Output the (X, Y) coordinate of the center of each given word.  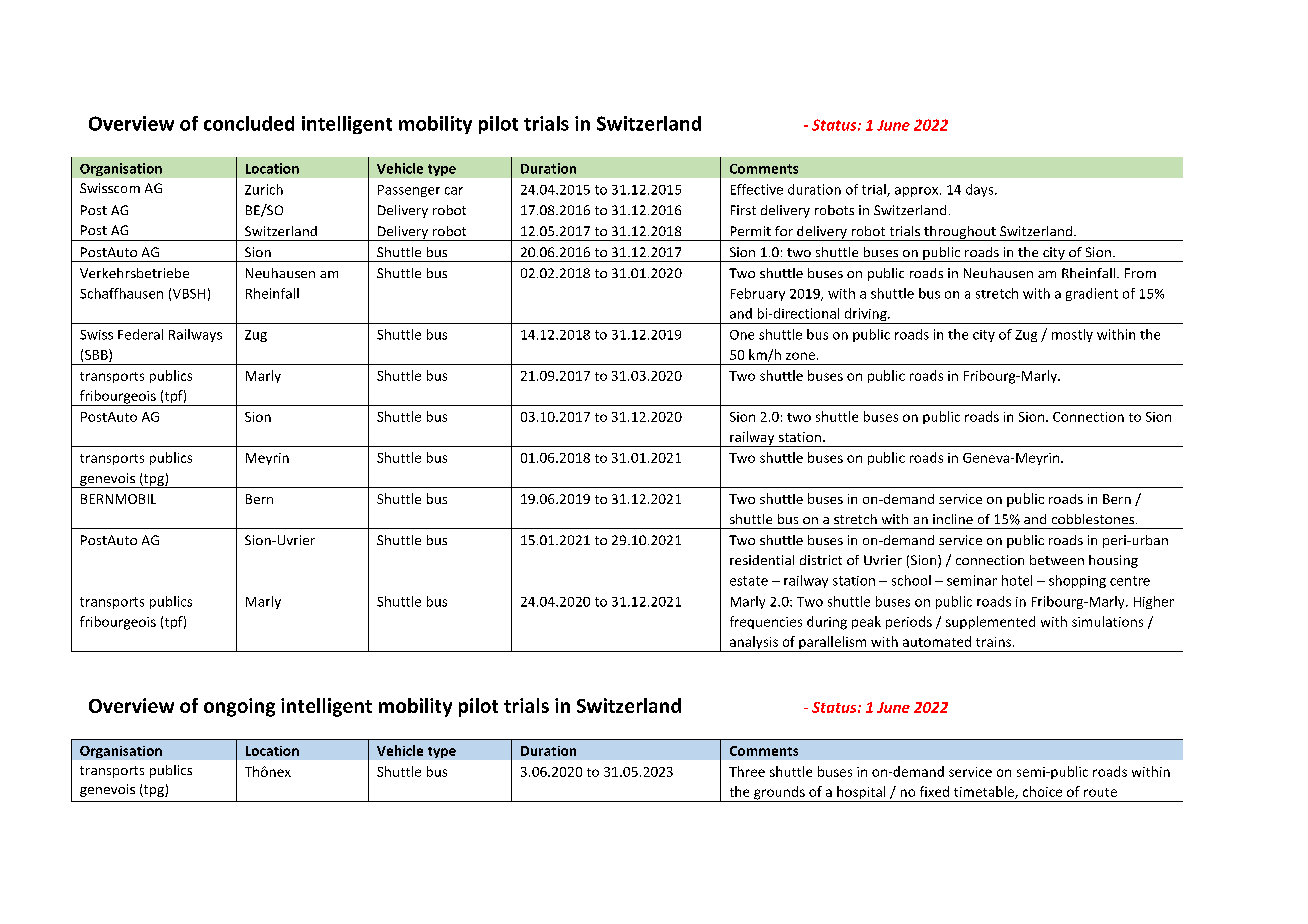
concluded (249, 123)
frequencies (766, 622)
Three (747, 771)
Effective (757, 189)
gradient (1092, 294)
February (758, 294)
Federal (140, 334)
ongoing (239, 707)
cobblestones (1094, 519)
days (981, 190)
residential (762, 560)
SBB (97, 355)
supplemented (990, 622)
